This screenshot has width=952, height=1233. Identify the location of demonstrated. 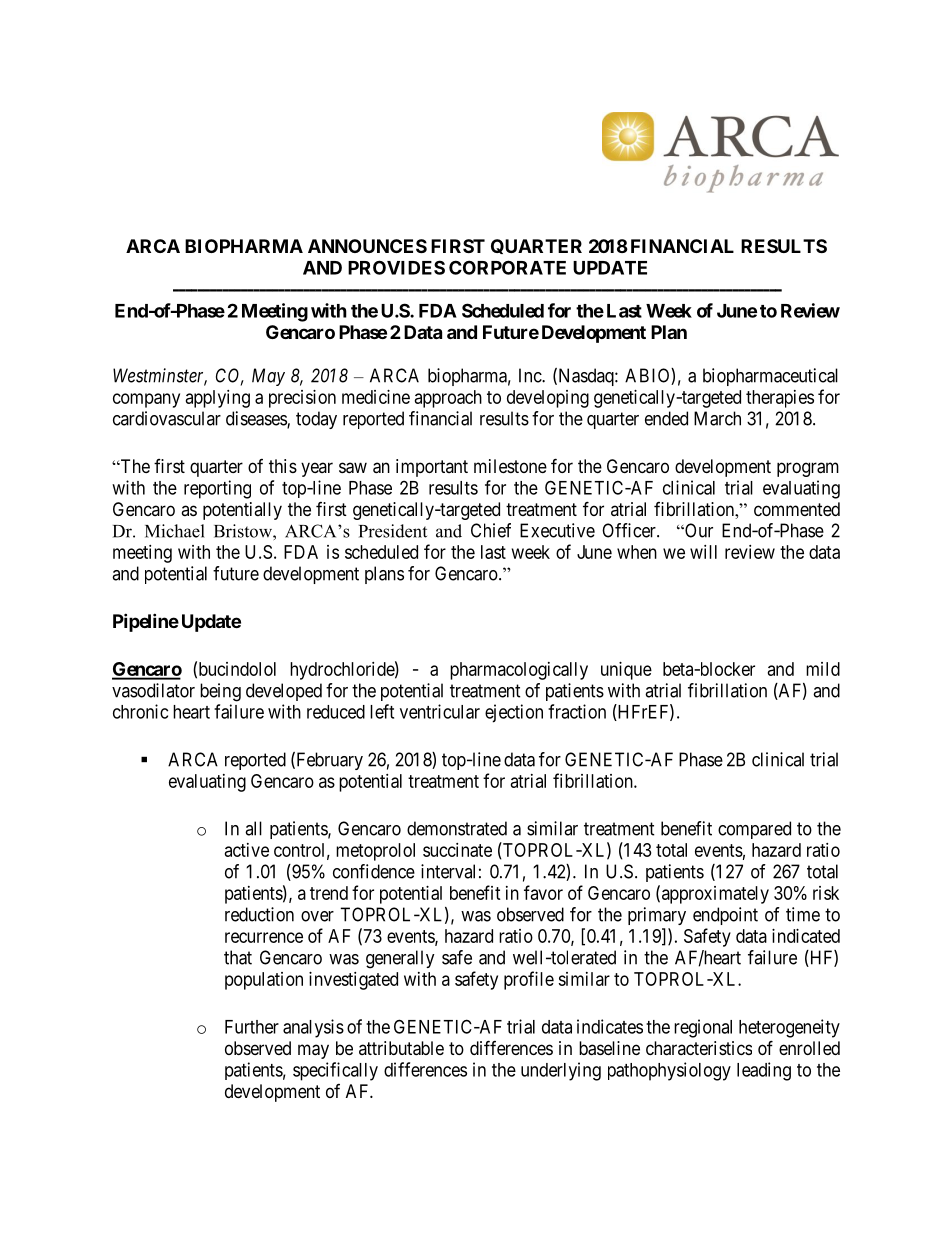
(457, 828).
